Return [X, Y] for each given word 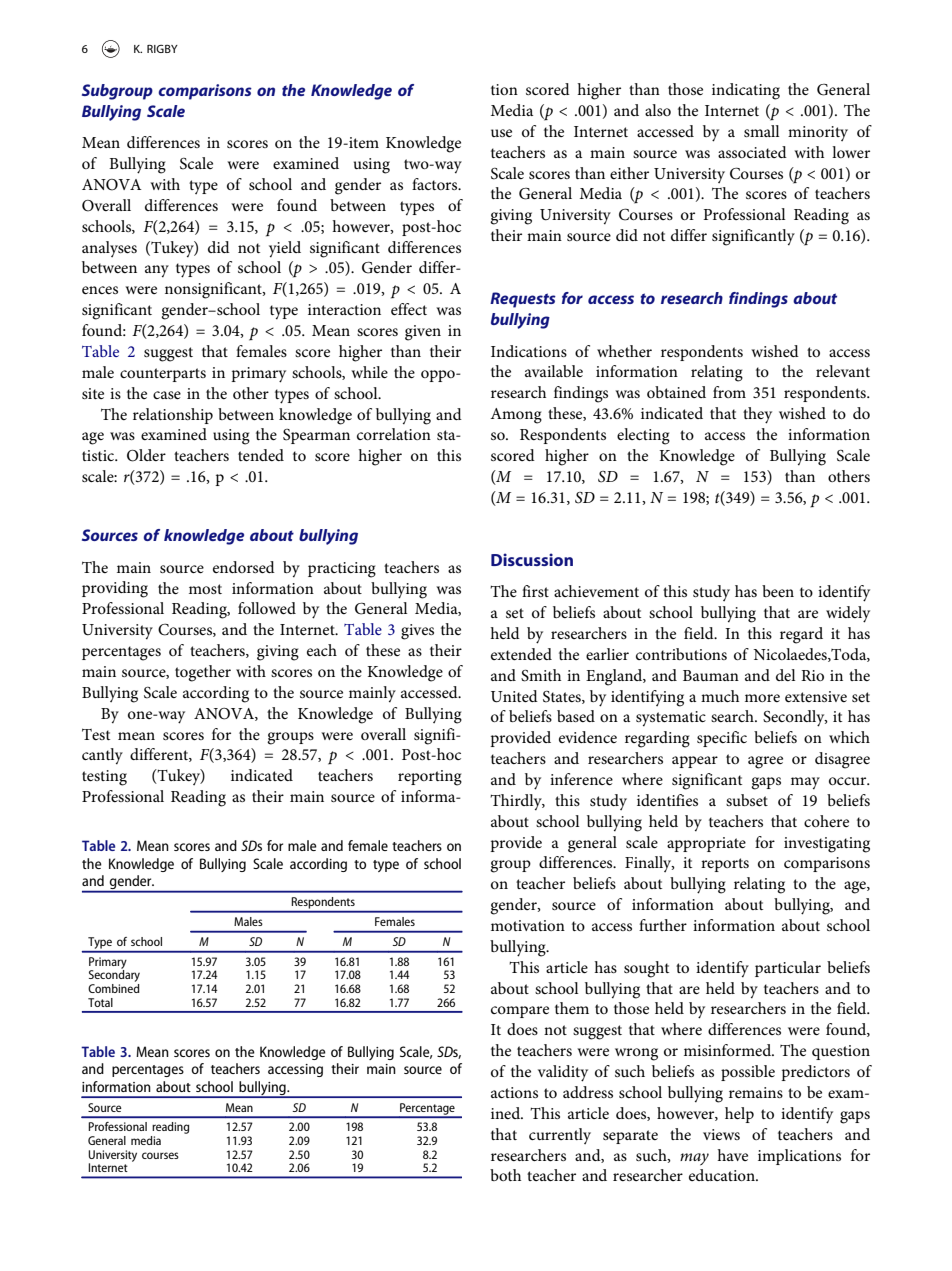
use [501, 133]
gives [417, 632]
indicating [746, 91]
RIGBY [162, 49]
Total [100, 1002]
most [205, 589]
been [778, 591]
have [732, 1155]
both [505, 1175]
